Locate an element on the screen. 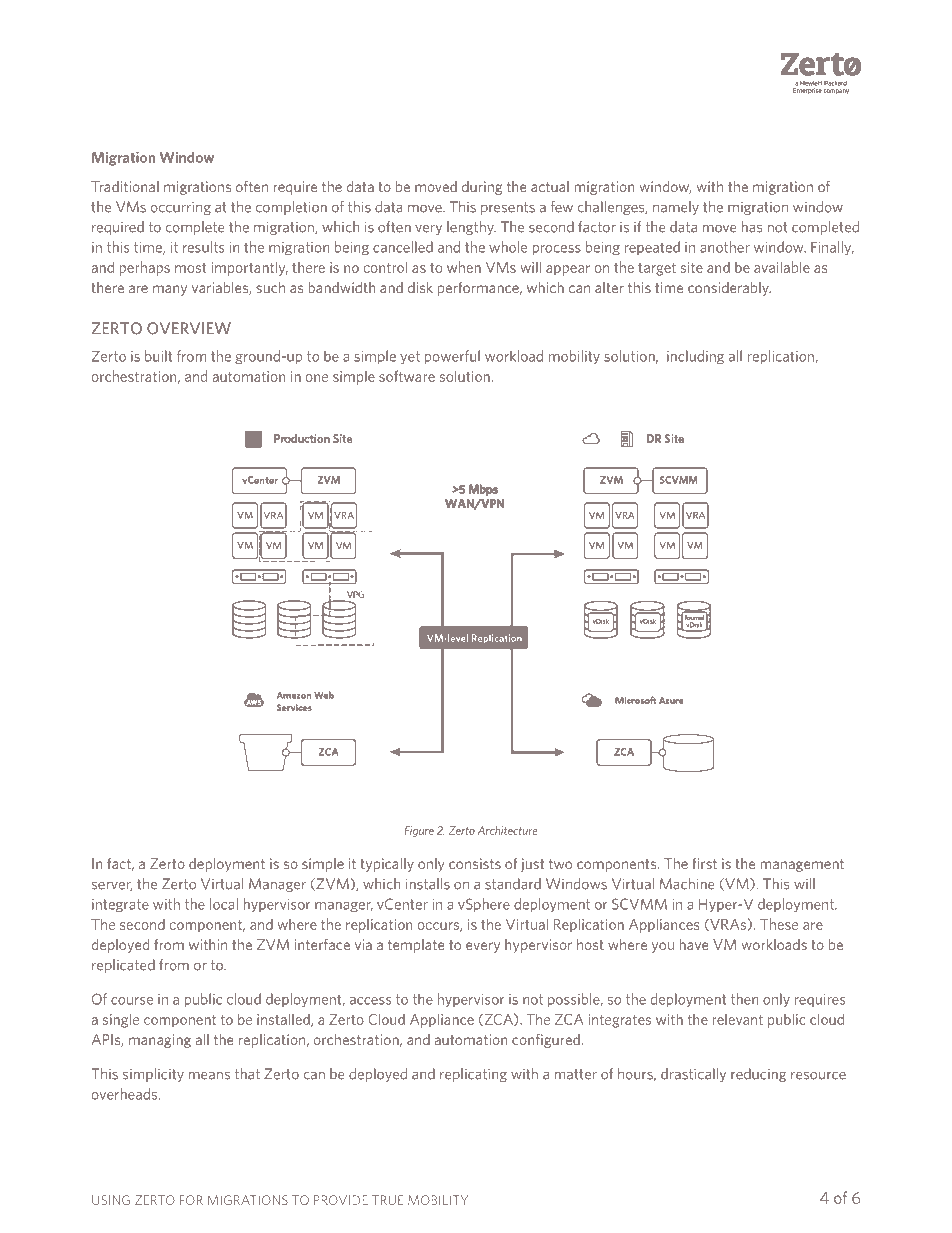 The width and height of the screenshot is (952, 1233). lengthy is located at coordinates (471, 228).
